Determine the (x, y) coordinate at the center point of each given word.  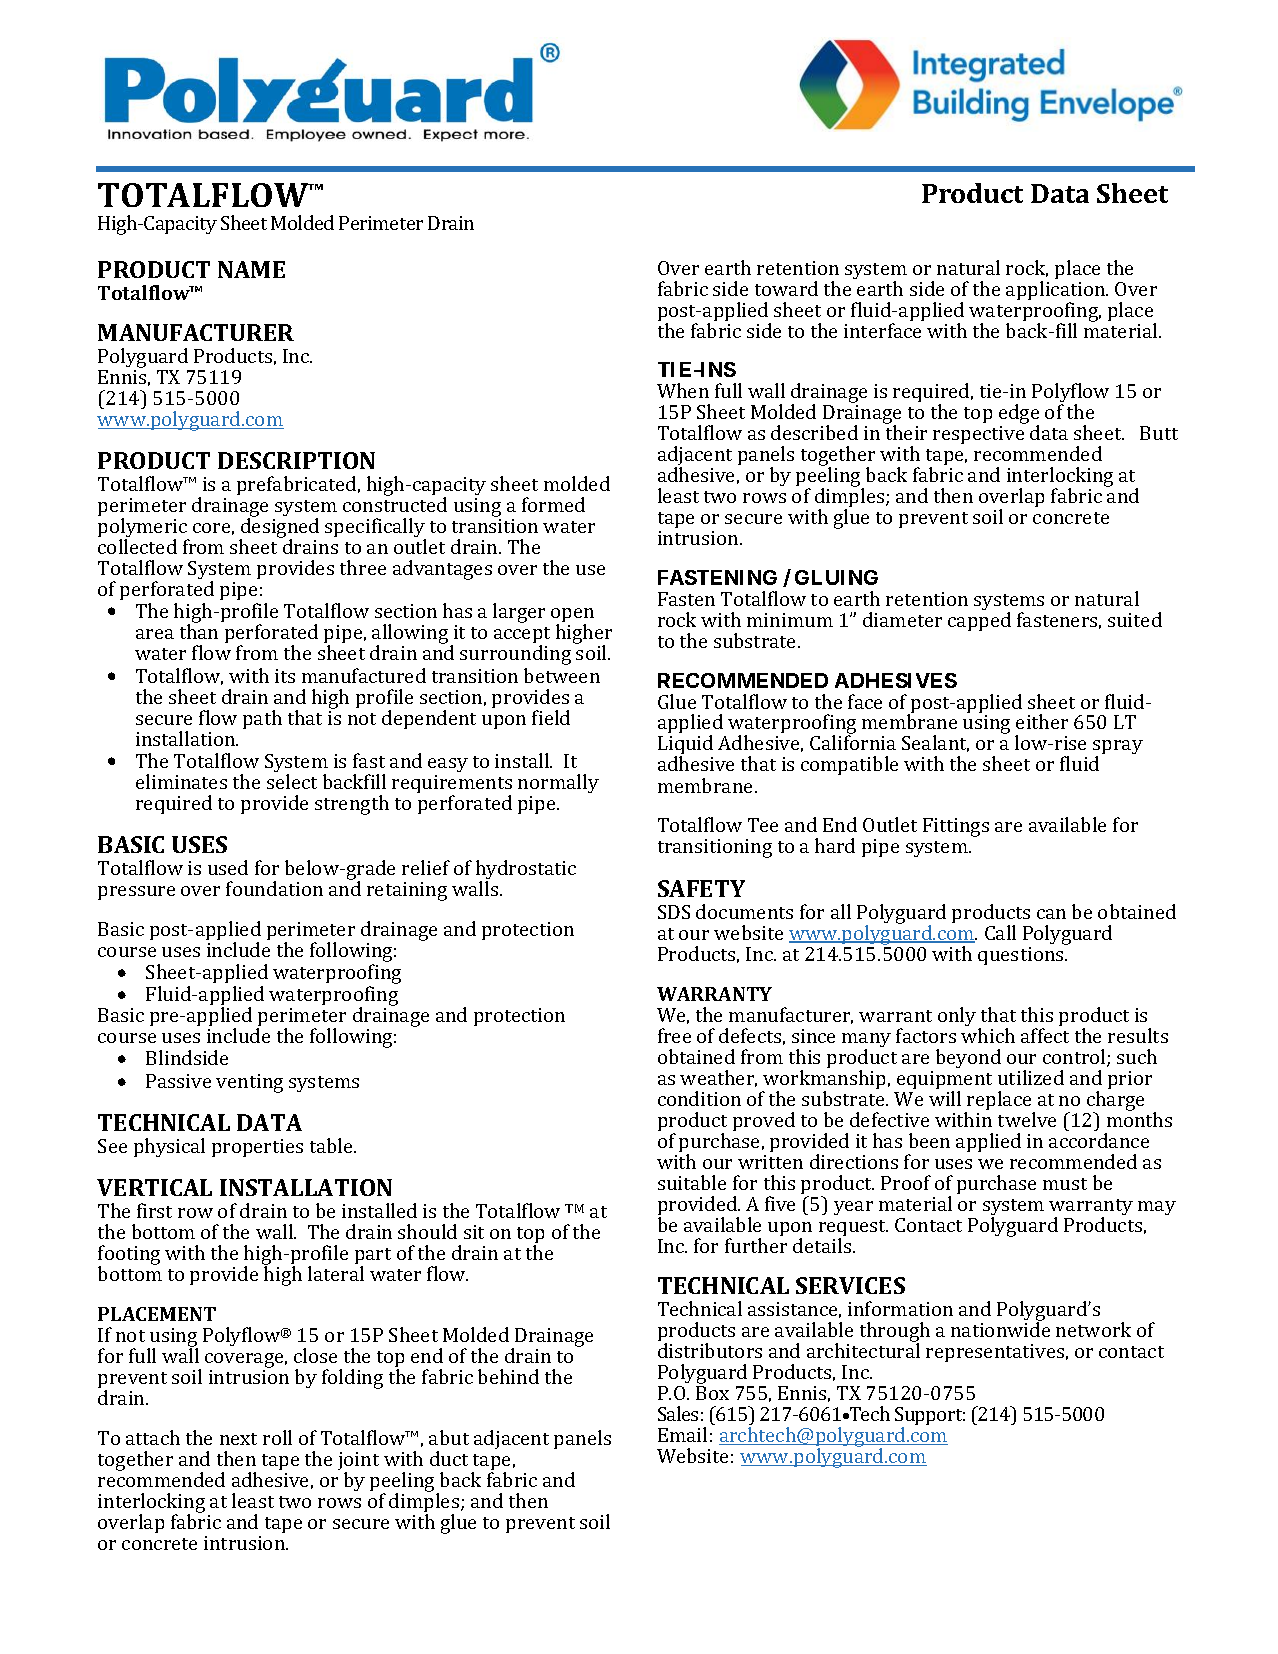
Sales (678, 1413)
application (1057, 292)
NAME (251, 269)
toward (786, 288)
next (238, 1439)
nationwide (1000, 1328)
